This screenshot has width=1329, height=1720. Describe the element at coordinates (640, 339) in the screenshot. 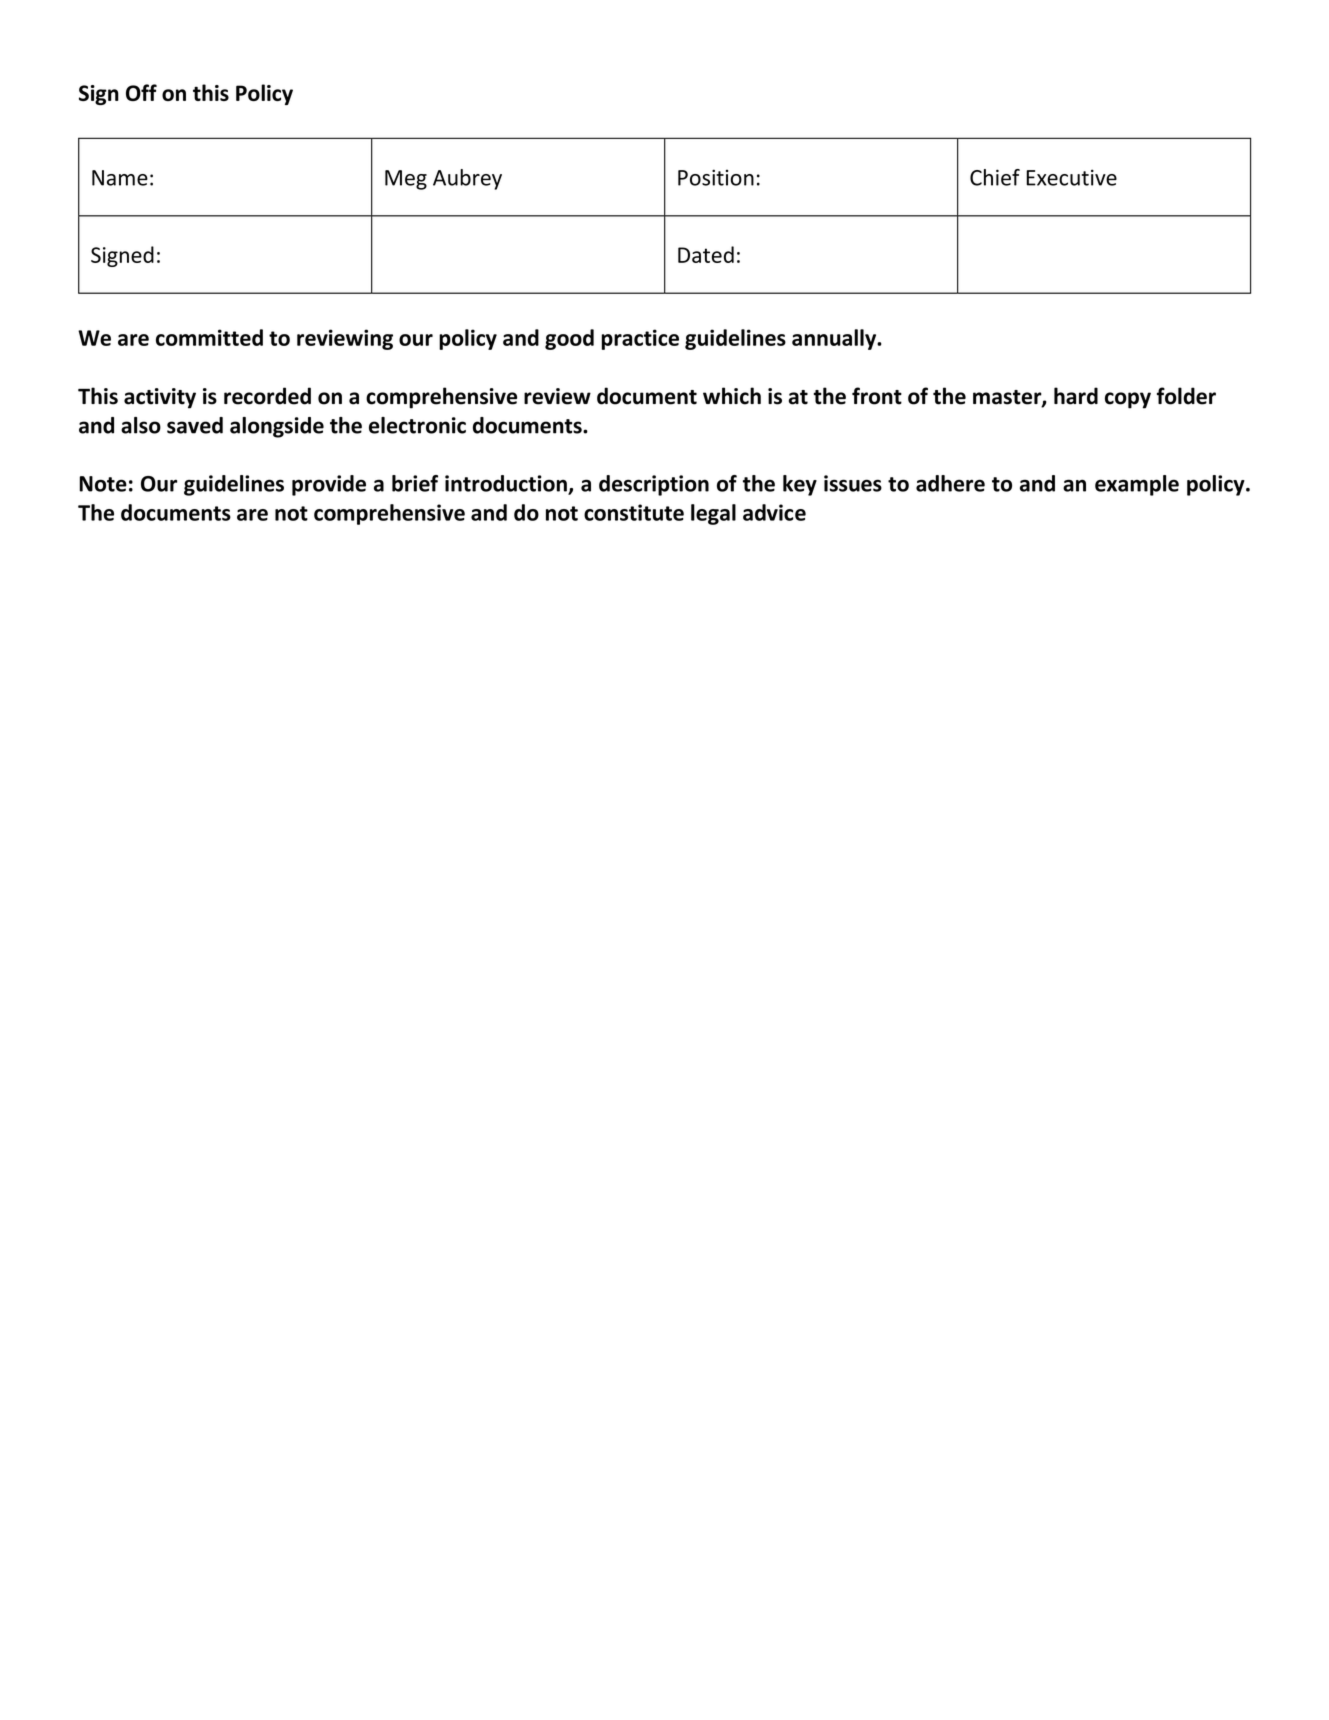

I see `practice` at that location.
